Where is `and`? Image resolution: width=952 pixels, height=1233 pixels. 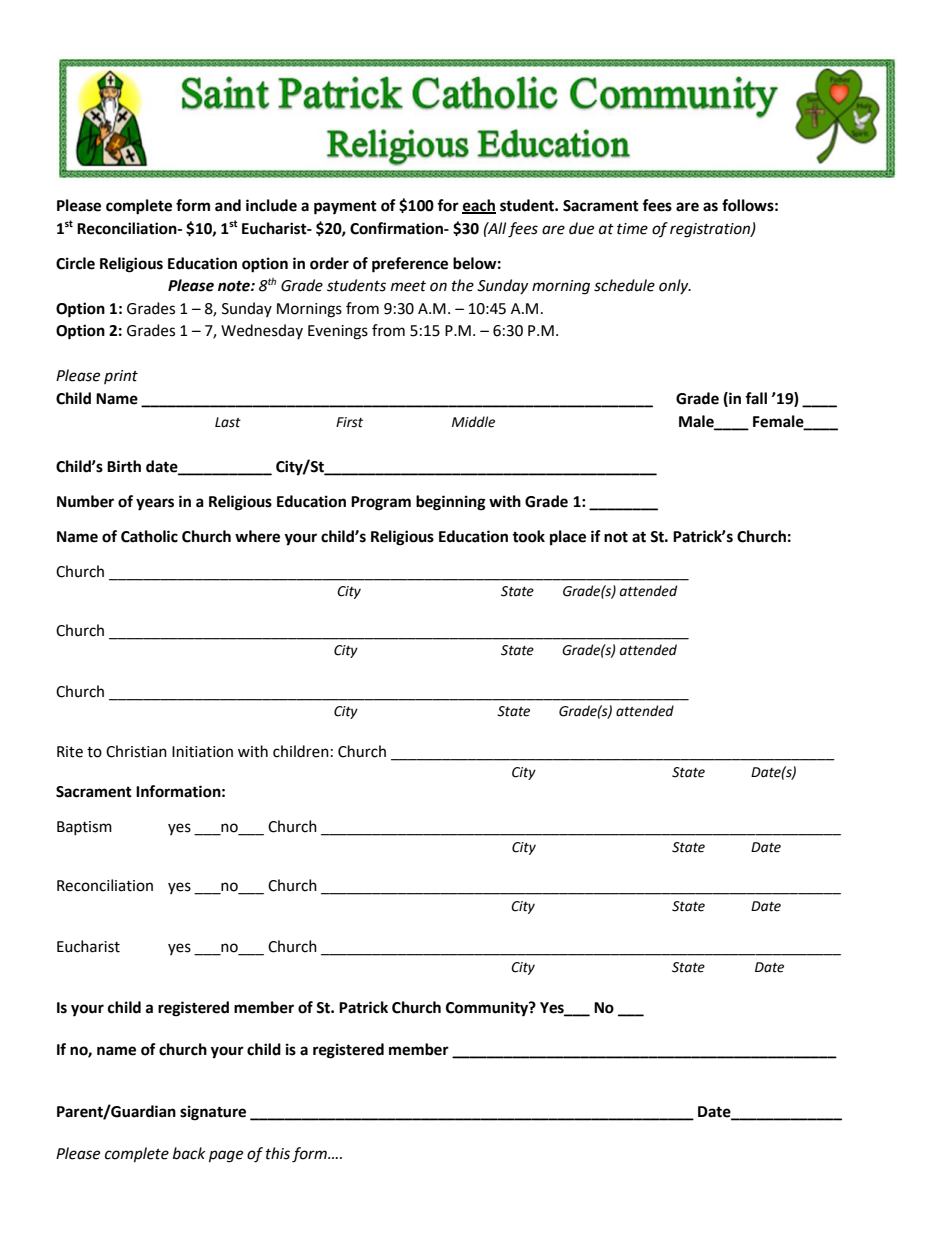
and is located at coordinates (228, 205).
